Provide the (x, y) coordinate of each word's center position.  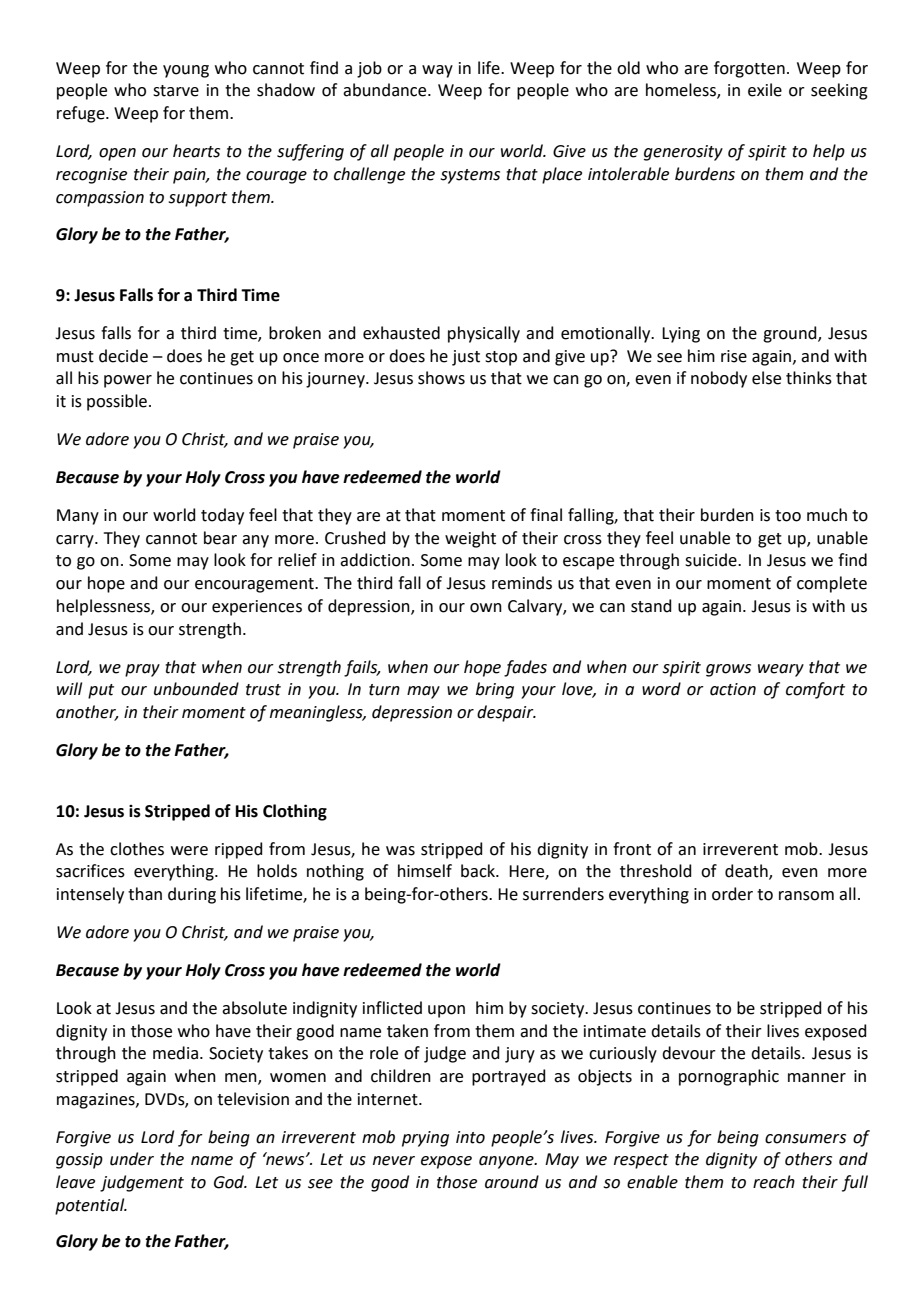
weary (781, 670)
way (437, 71)
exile (765, 90)
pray (142, 670)
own (486, 608)
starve (176, 91)
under (132, 1159)
